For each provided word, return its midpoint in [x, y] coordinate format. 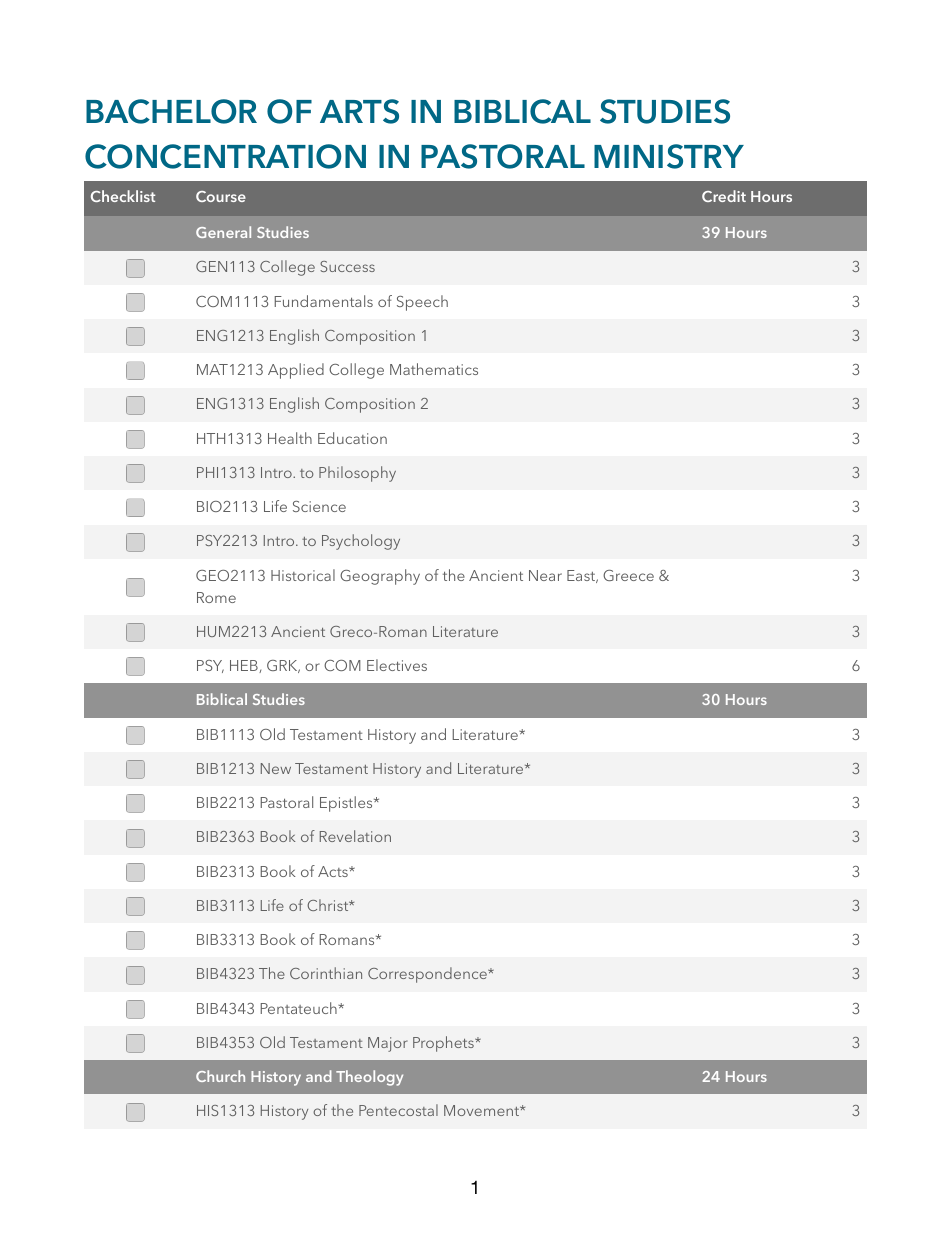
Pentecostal [398, 1110]
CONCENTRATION [225, 156]
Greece [628, 575]
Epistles [347, 804]
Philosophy [357, 474]
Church [220, 1076]
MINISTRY [669, 156]
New [276, 768]
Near [545, 575]
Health [290, 438]
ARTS [359, 111]
